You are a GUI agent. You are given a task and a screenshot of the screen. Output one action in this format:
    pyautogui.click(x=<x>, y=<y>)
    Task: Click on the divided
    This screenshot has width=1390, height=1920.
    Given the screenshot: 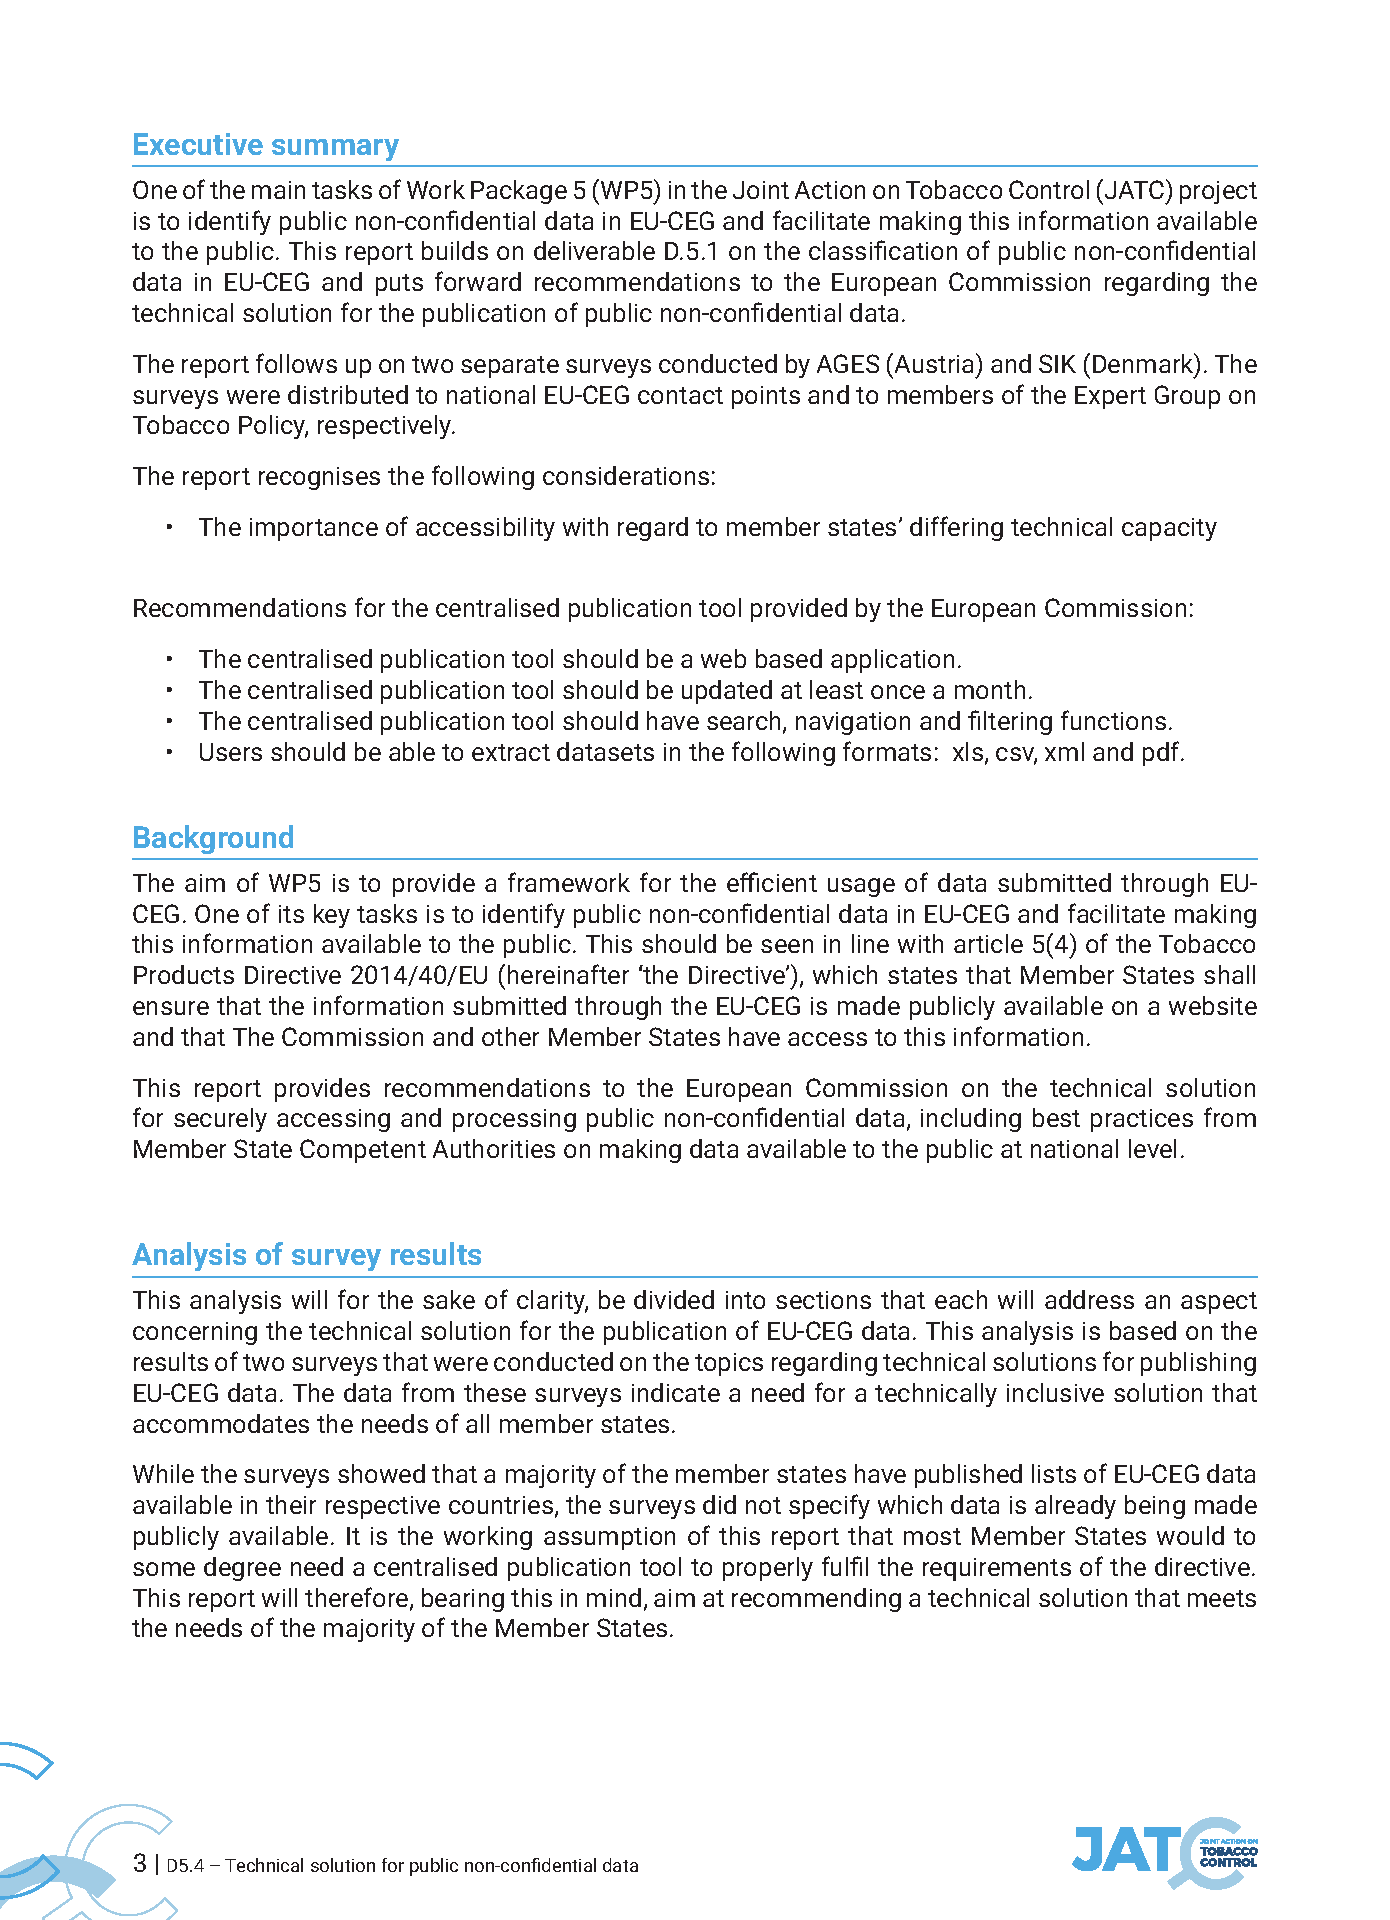 What is the action you would take?
    pyautogui.click(x=674, y=1299)
